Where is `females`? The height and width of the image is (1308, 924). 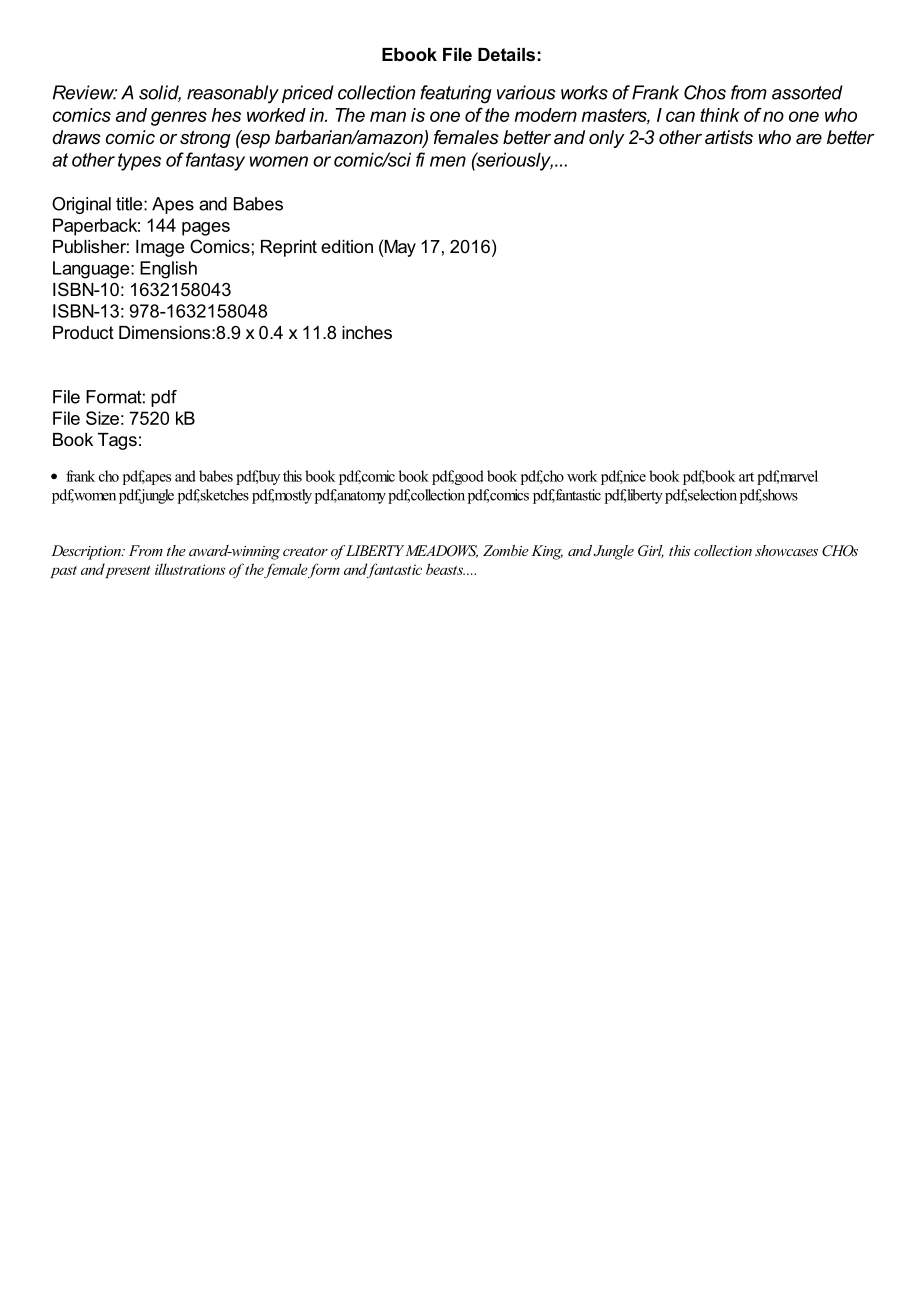 females is located at coordinates (466, 137).
